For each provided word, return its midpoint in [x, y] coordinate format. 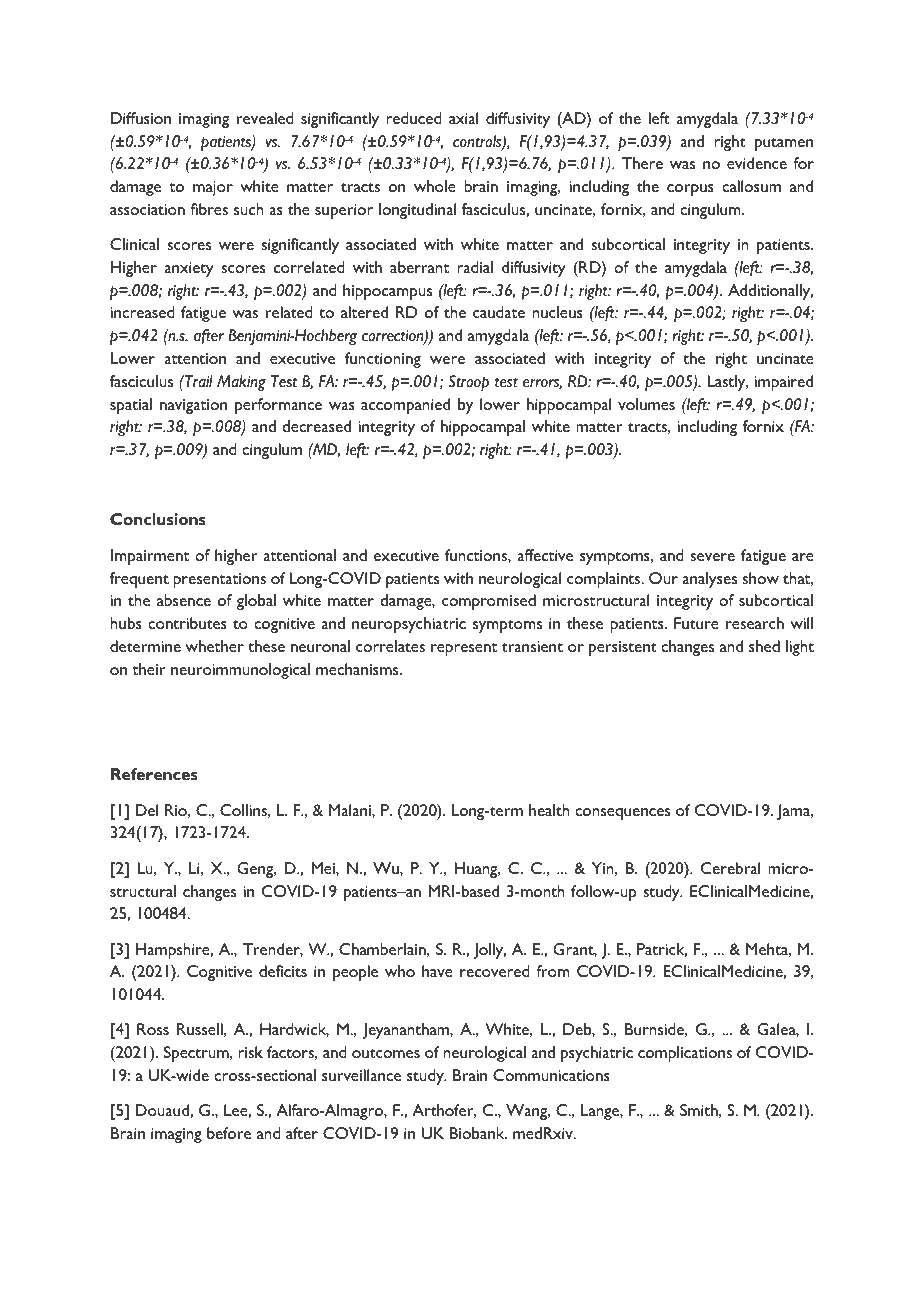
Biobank [478, 1133]
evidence [757, 163]
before [229, 1133]
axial [463, 118]
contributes [187, 623]
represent [464, 649]
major [213, 188]
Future [696, 623]
